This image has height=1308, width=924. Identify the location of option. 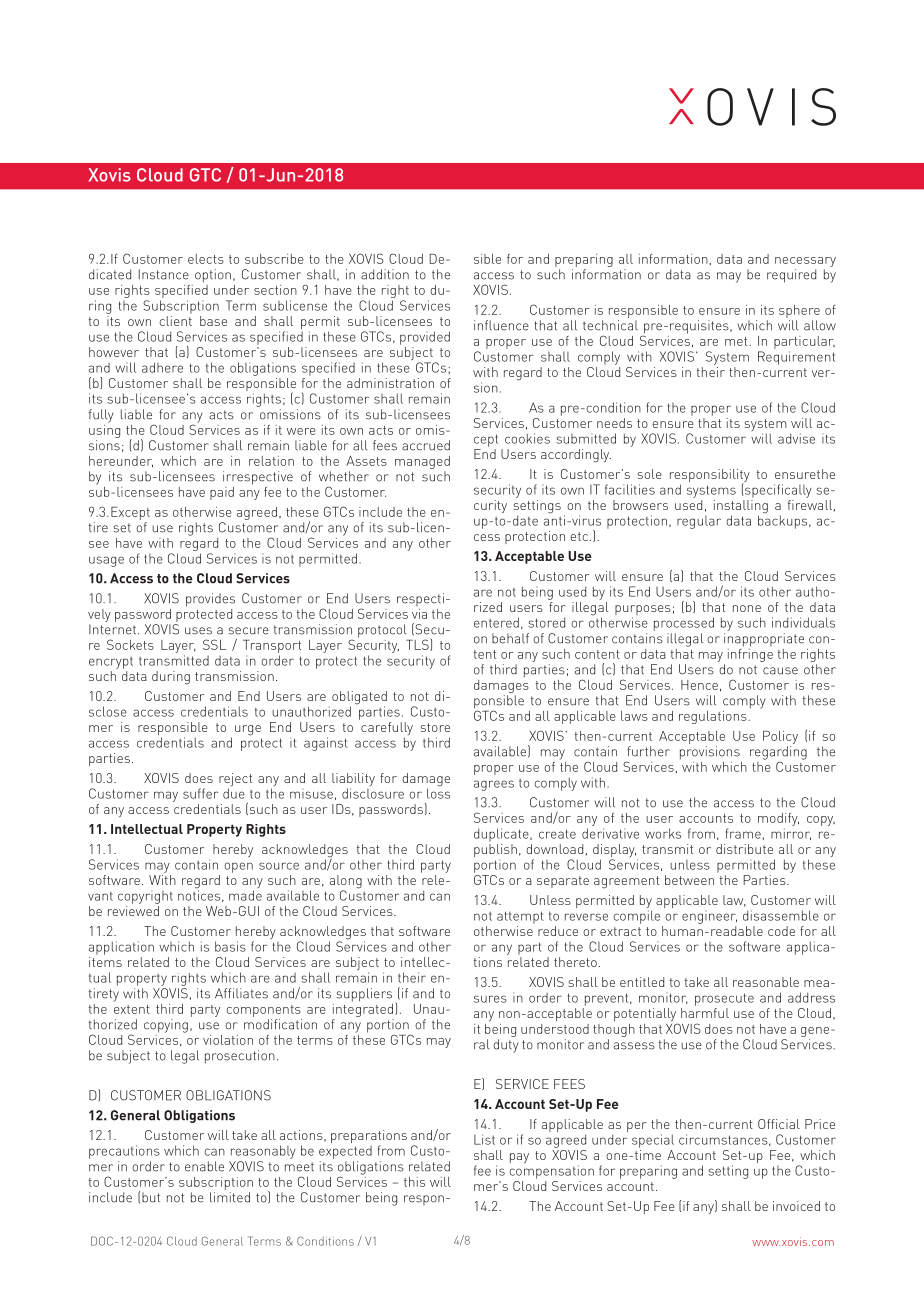
(213, 276).
